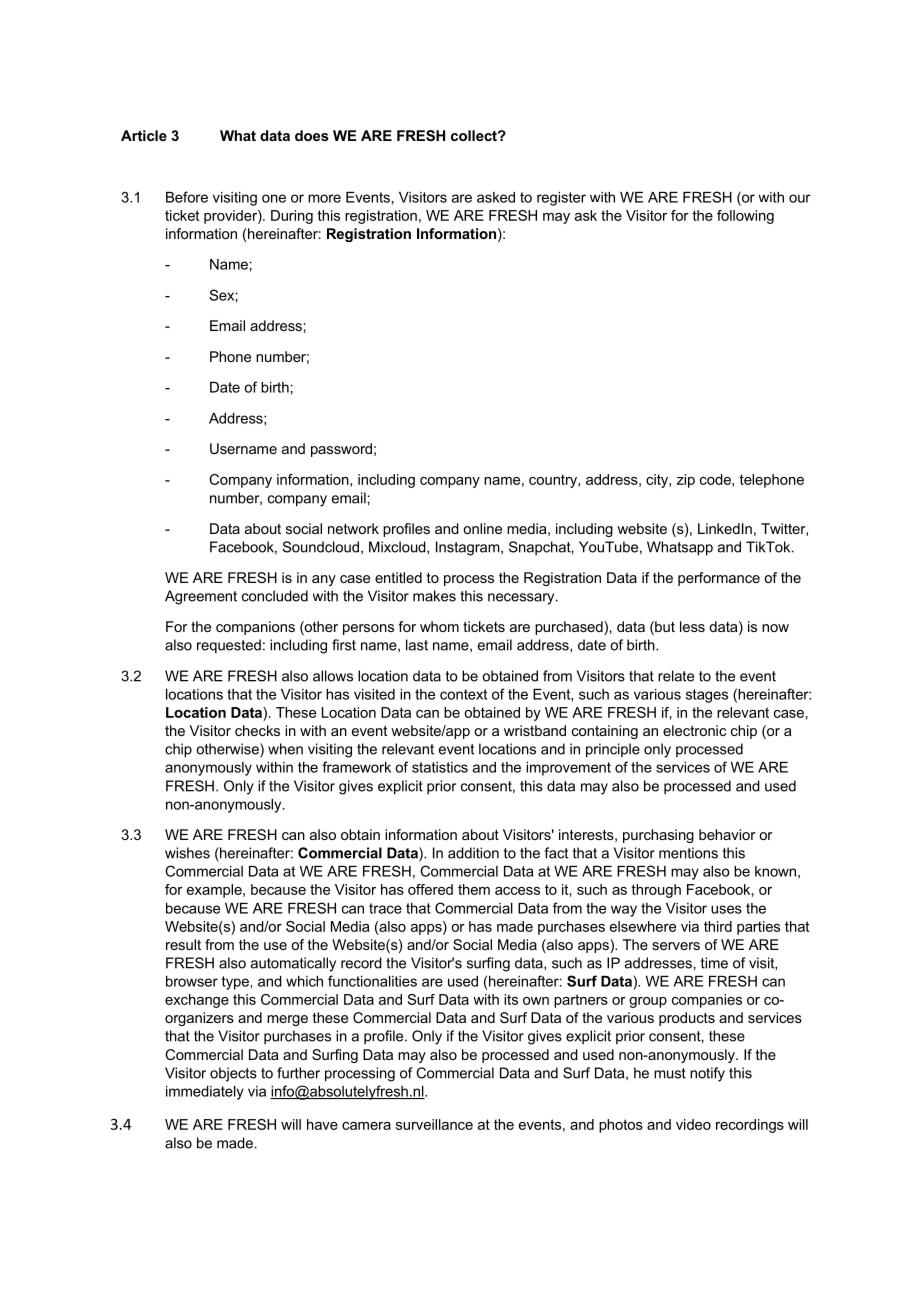 This screenshot has width=924, height=1308. I want to click on less, so click(692, 626).
